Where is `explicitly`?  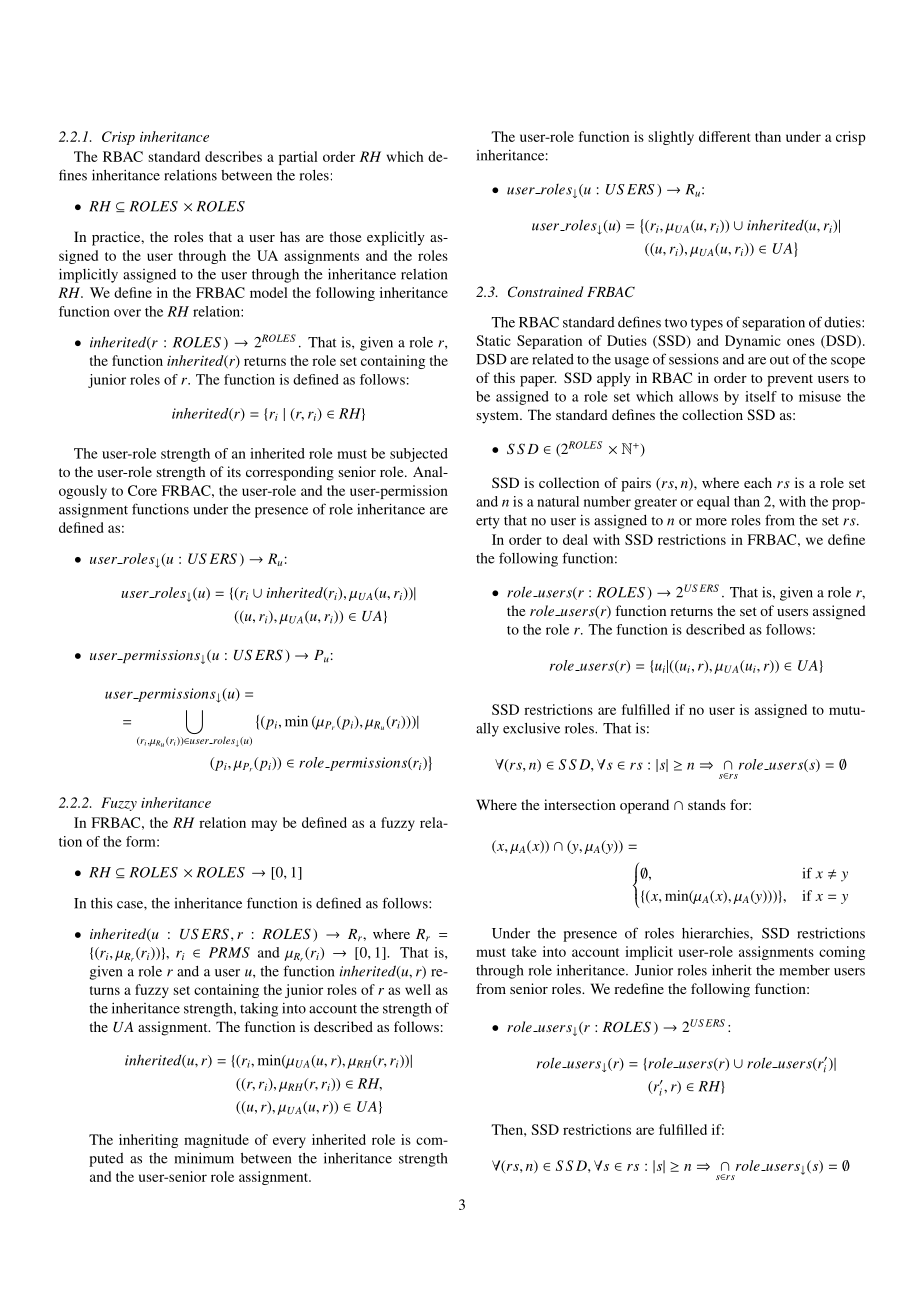 explicitly is located at coordinates (396, 238).
